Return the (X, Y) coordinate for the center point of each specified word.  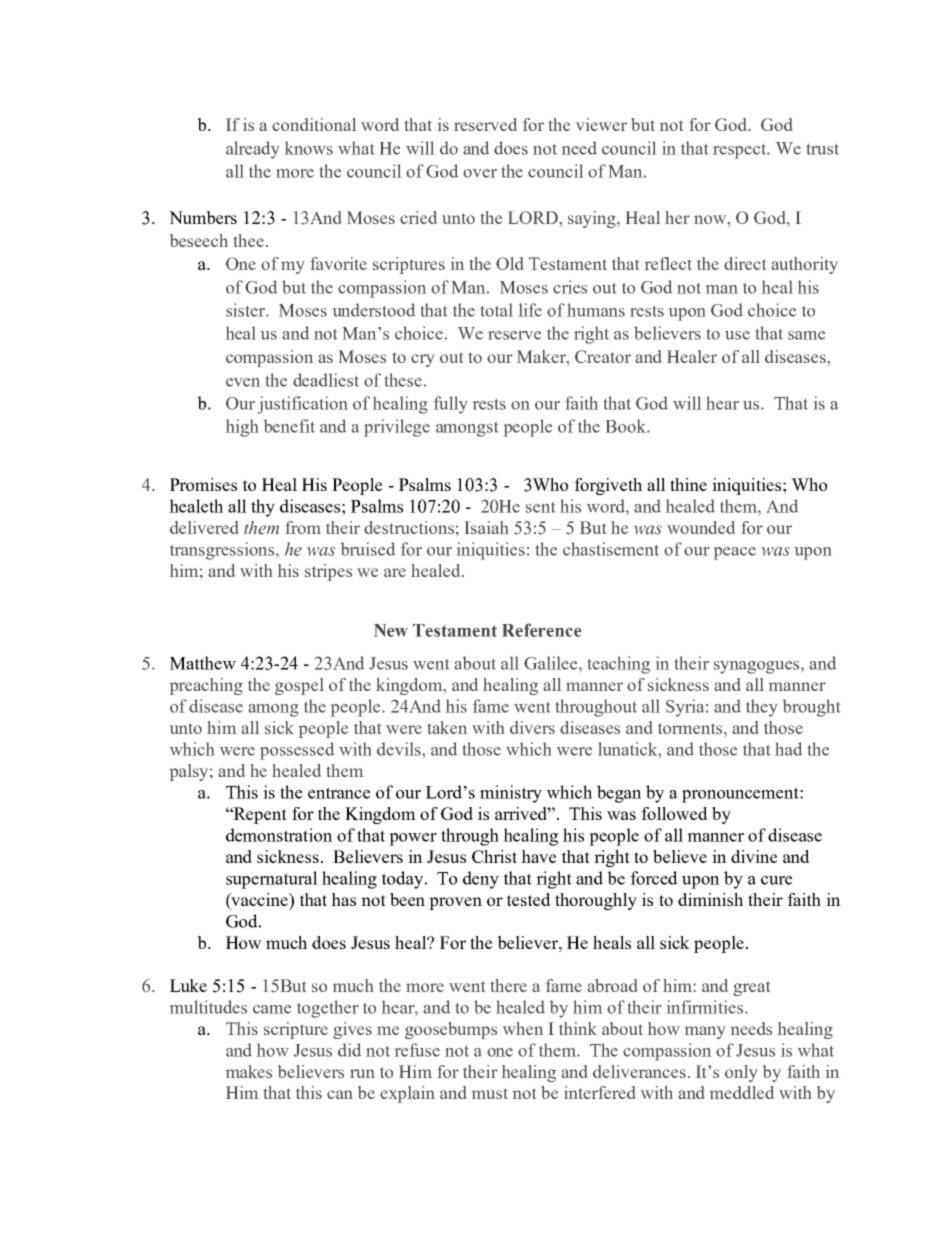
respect (741, 151)
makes (249, 1071)
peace (735, 553)
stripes (328, 572)
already (252, 150)
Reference (542, 630)
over (480, 173)
